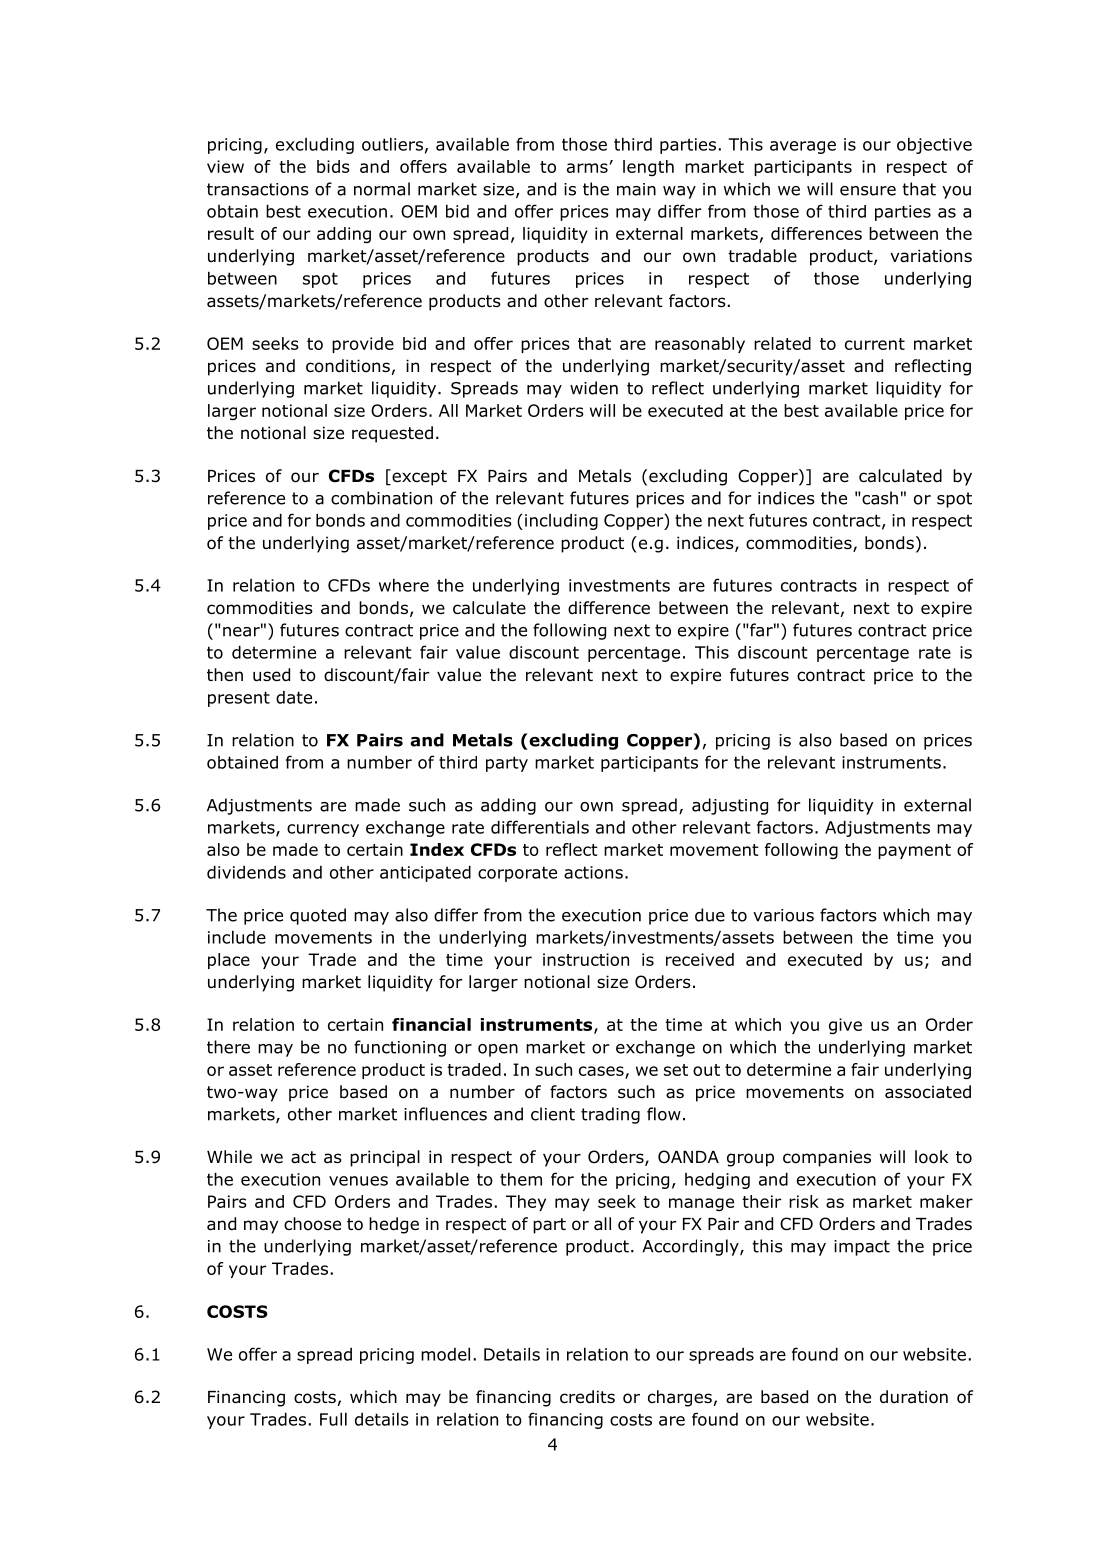  What do you see at coordinates (588, 168) in the screenshot?
I see `arms` at bounding box center [588, 168].
